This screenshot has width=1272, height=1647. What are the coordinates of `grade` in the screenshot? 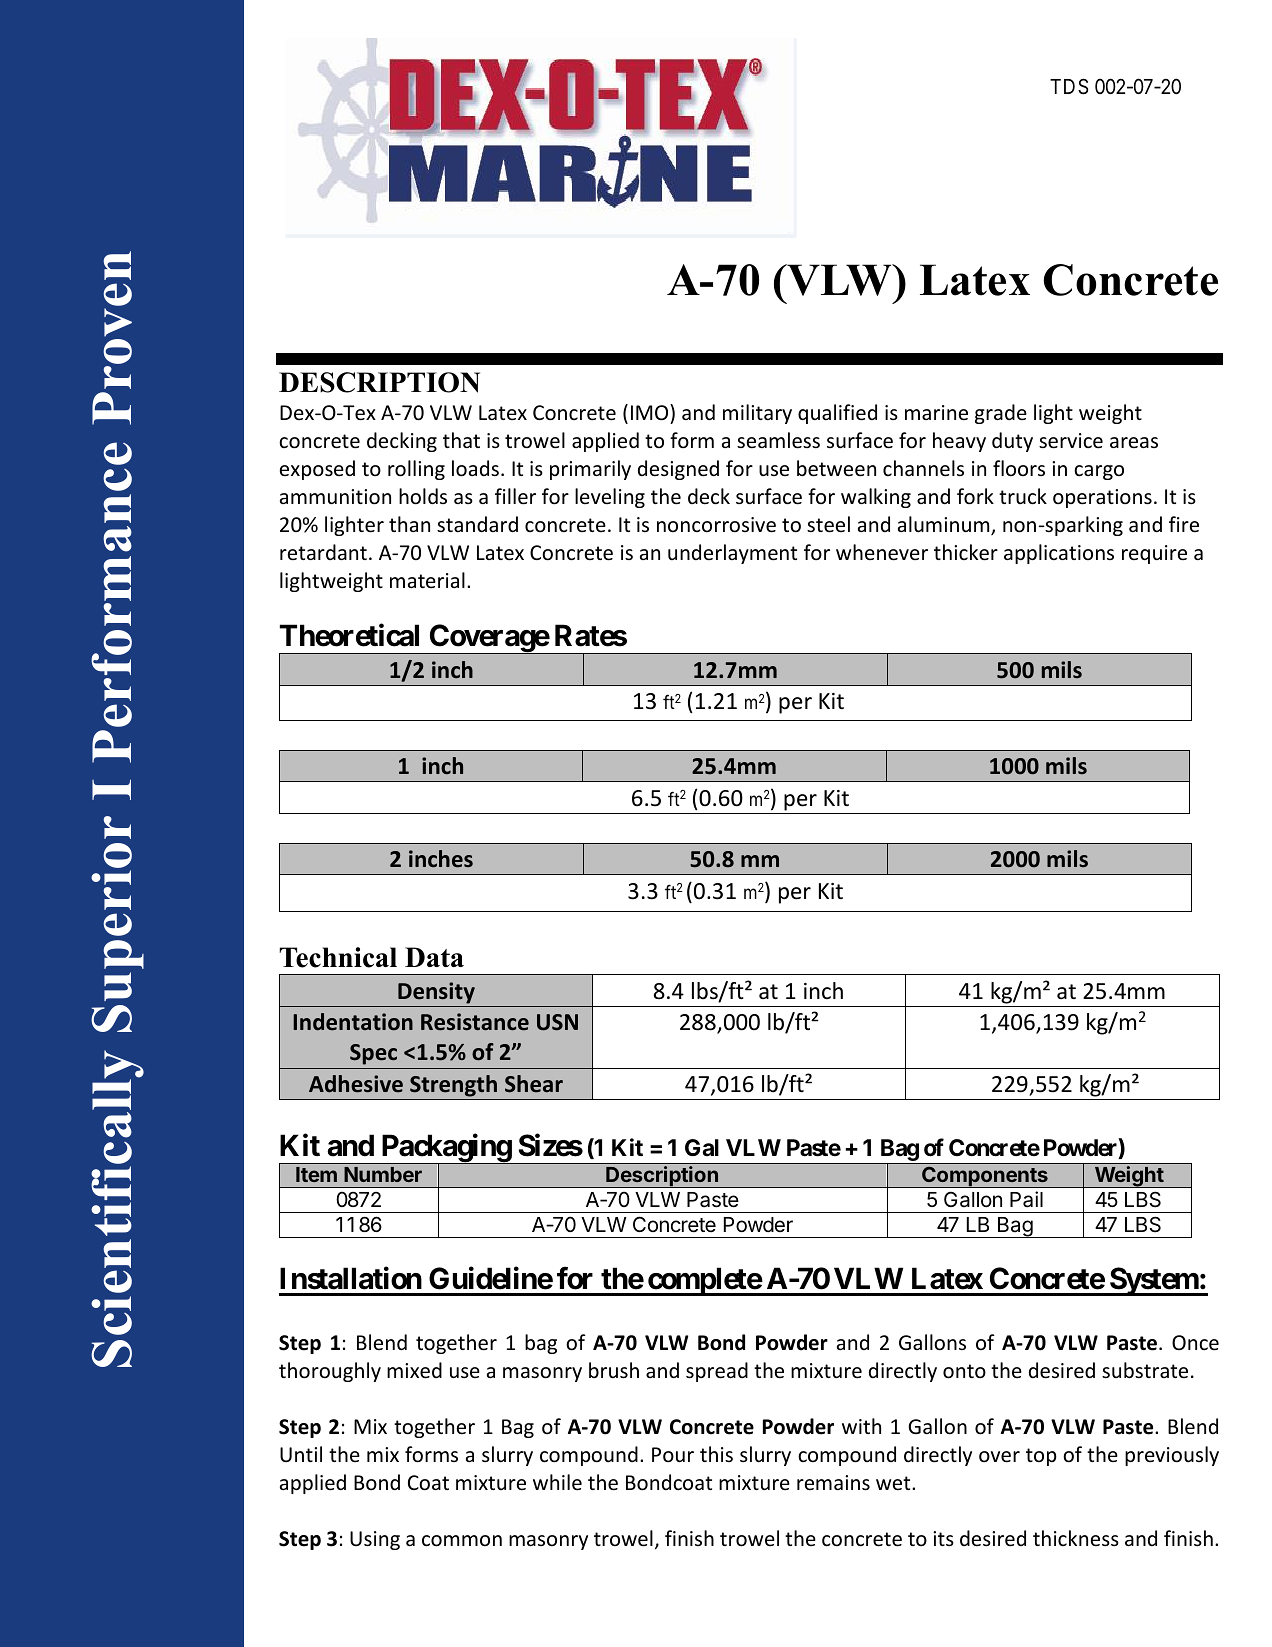 It's located at (1001, 414).
